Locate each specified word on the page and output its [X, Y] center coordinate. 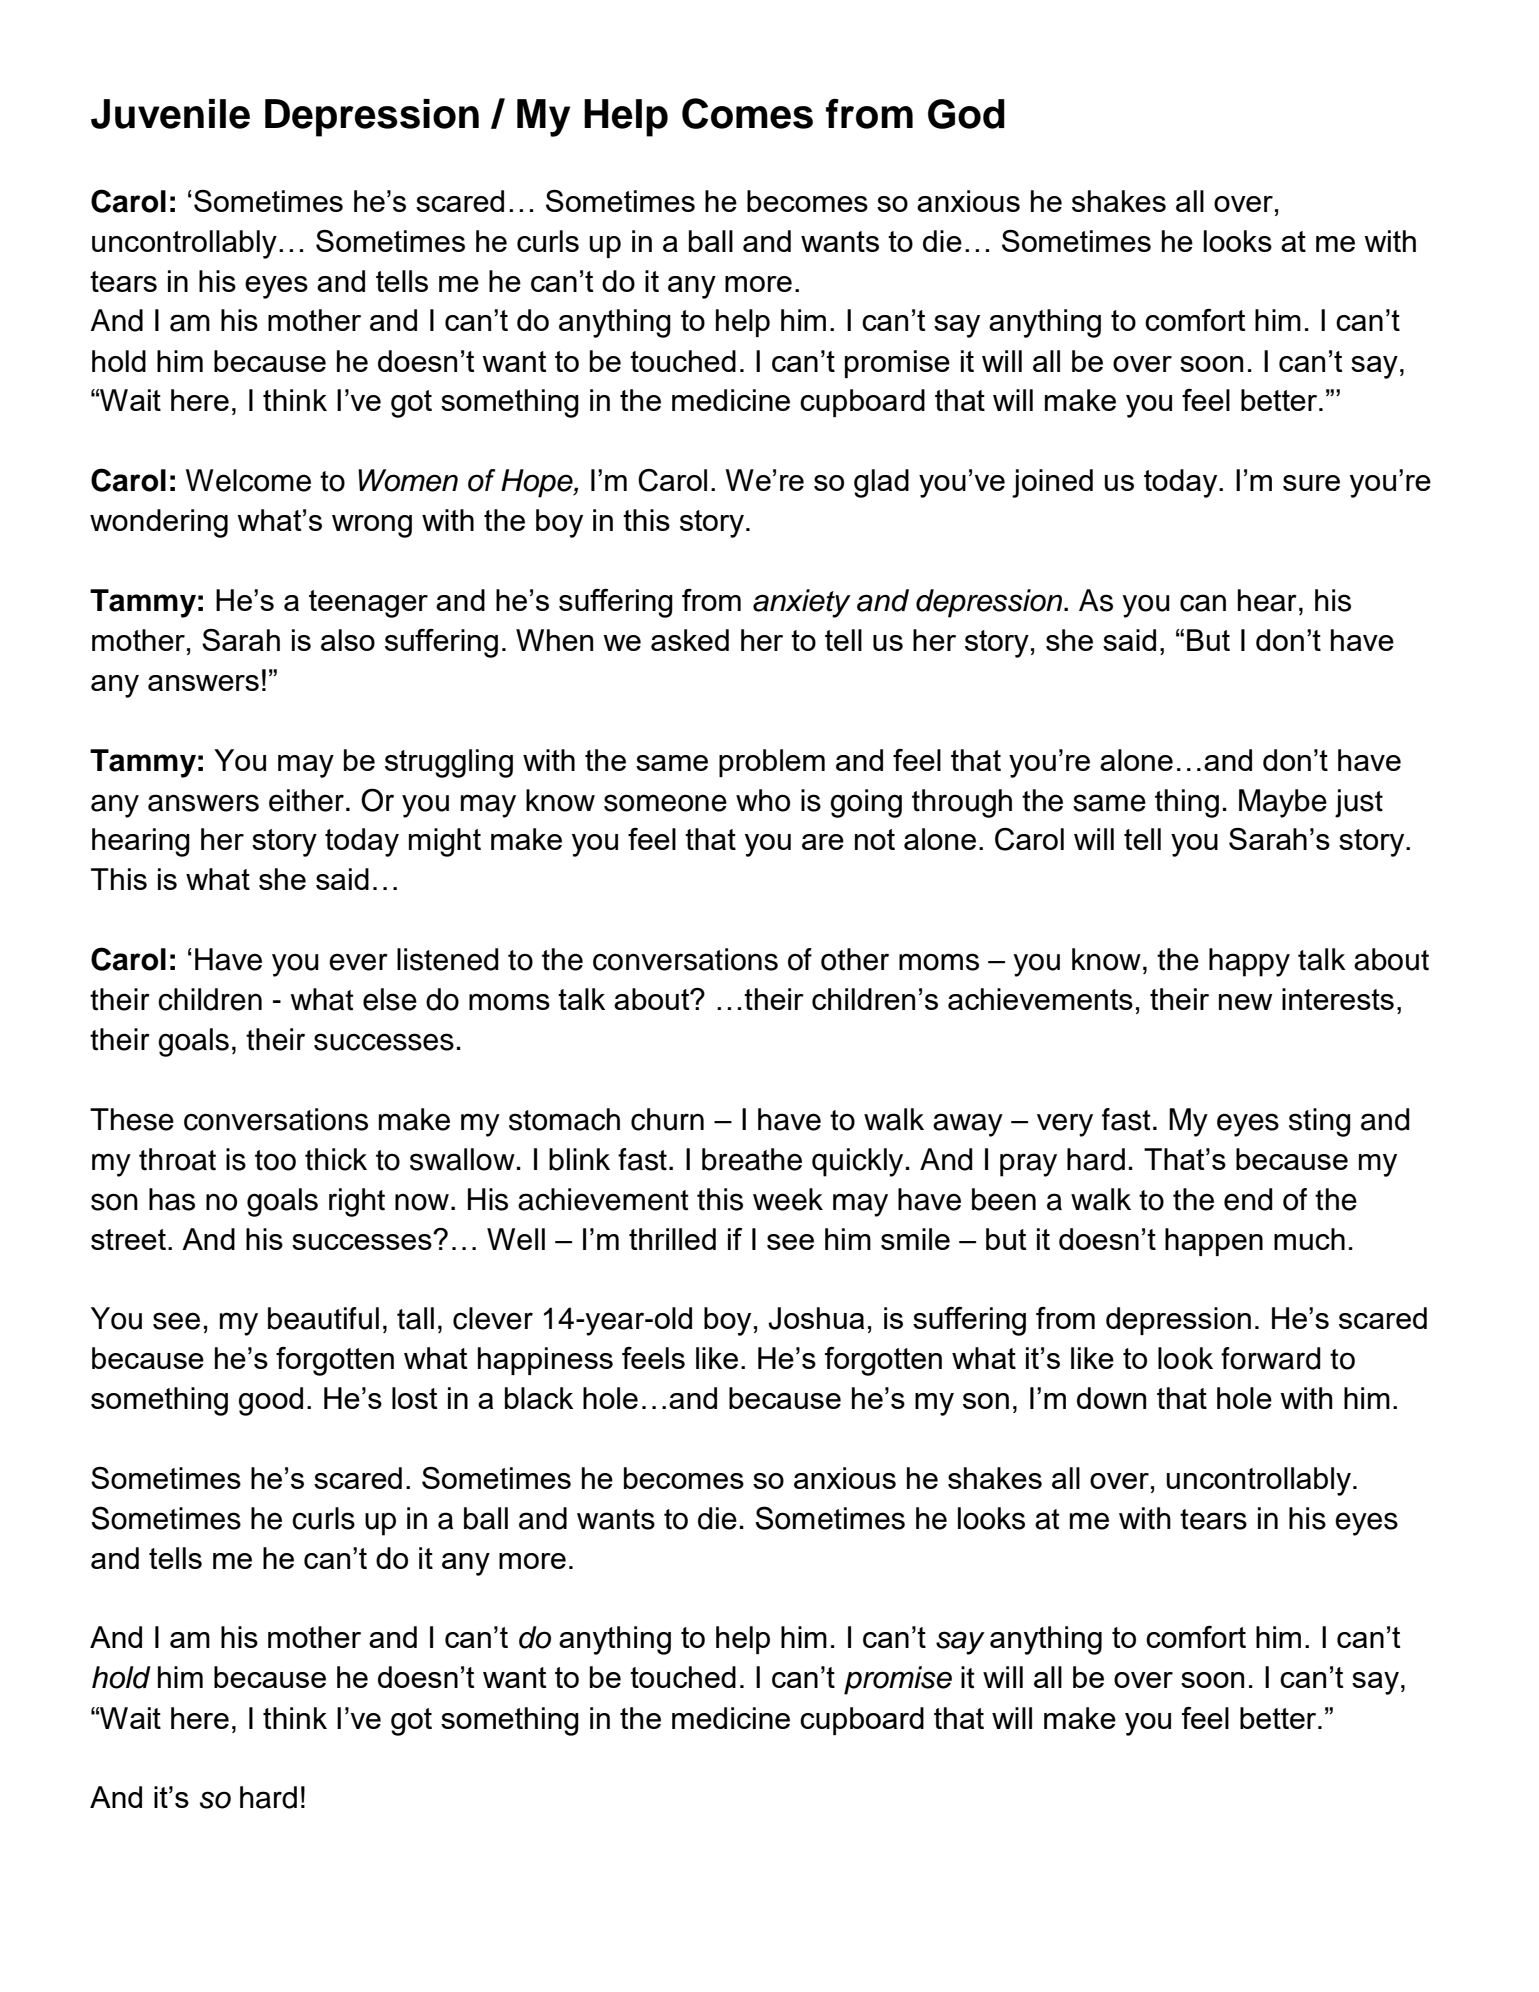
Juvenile [170, 114]
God [966, 114]
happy [1249, 962]
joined [1052, 483]
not [875, 839]
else [390, 999]
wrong [372, 526]
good [271, 1401]
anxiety [802, 603]
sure [1311, 483]
